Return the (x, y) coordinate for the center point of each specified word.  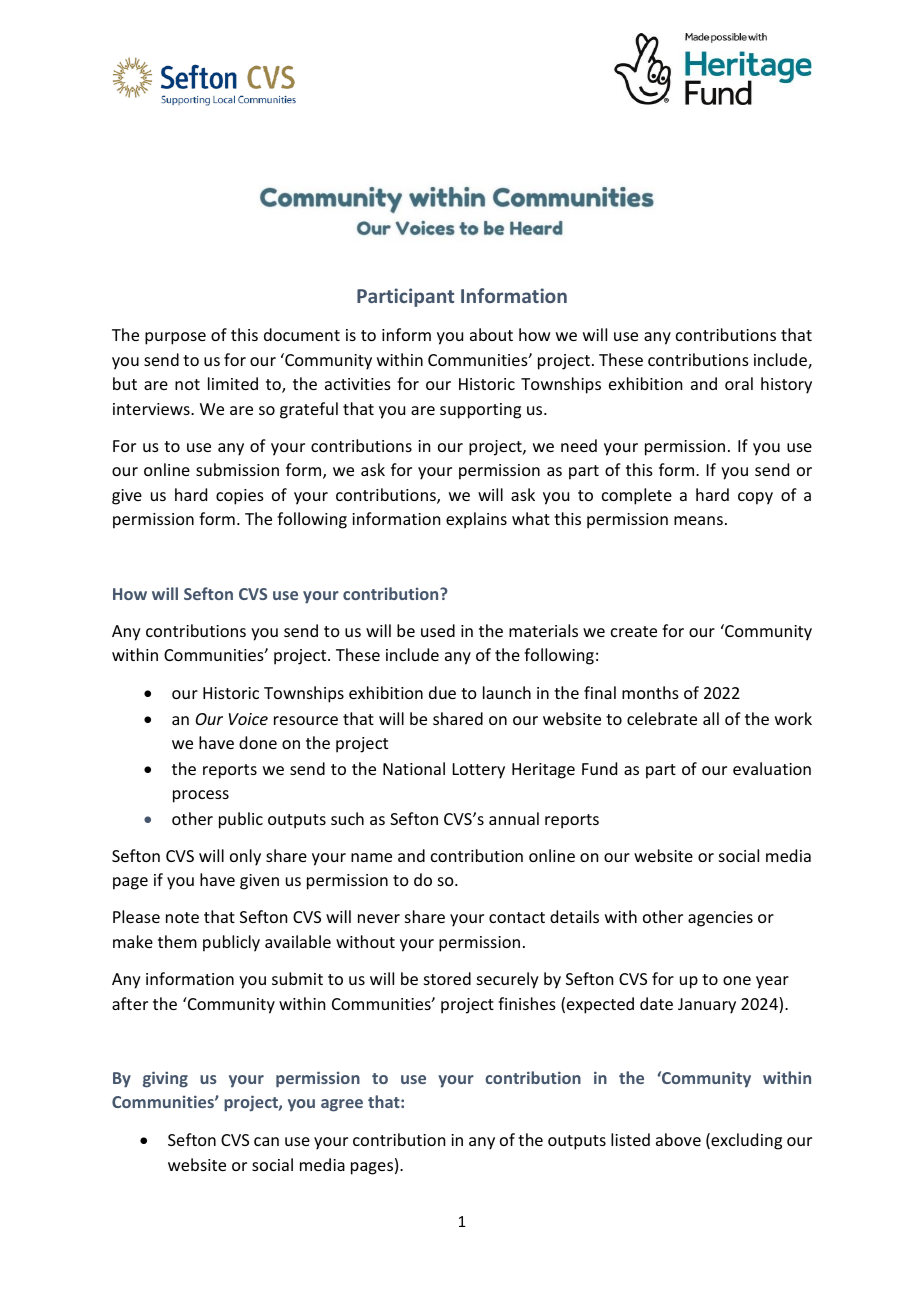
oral (739, 383)
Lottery (479, 771)
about (491, 334)
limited (233, 383)
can (266, 1141)
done (258, 742)
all (711, 718)
